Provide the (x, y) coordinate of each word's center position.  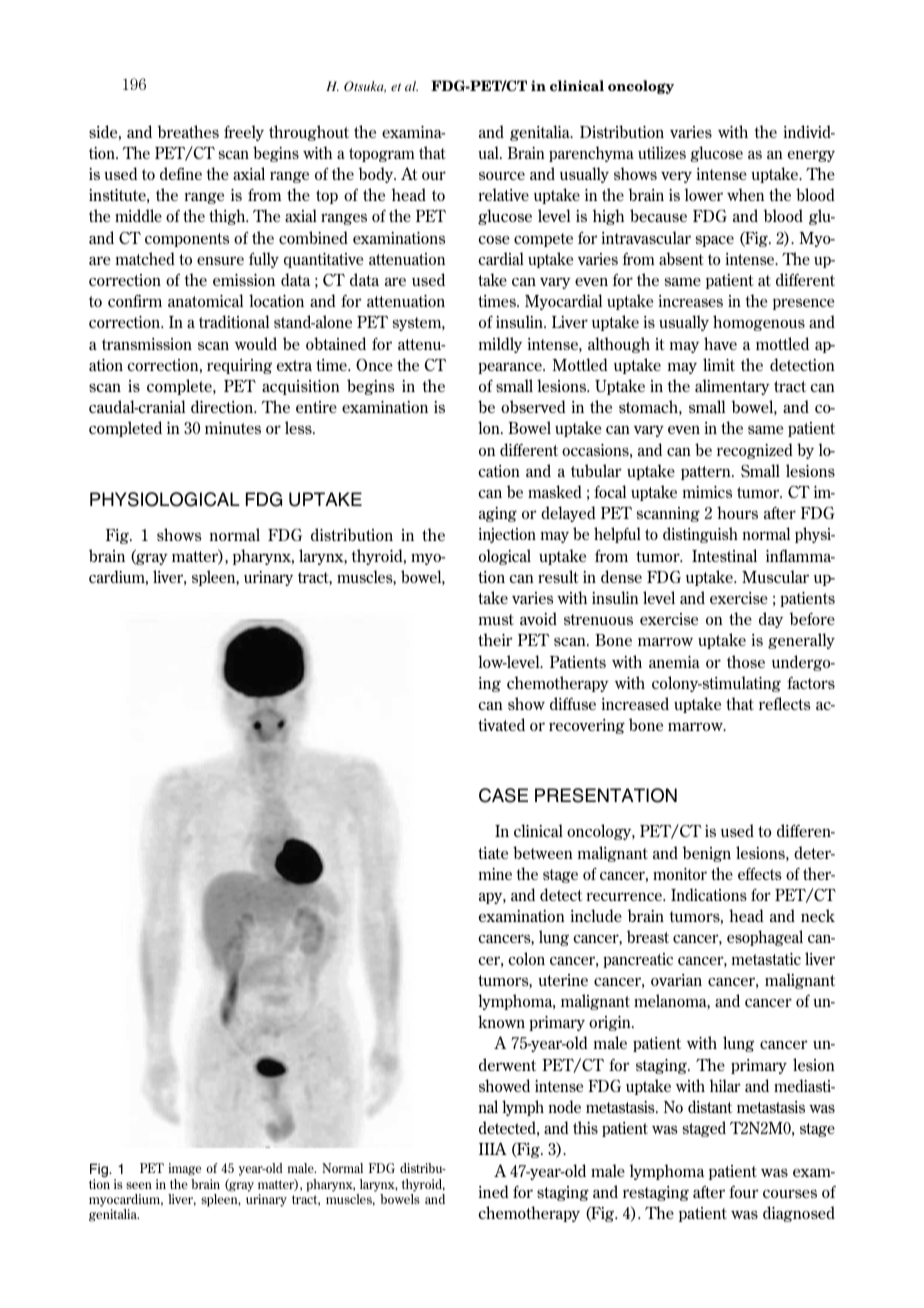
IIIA (493, 1148)
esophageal (765, 938)
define (181, 173)
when (745, 194)
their (495, 639)
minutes (233, 428)
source (502, 175)
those (746, 661)
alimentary (732, 387)
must (496, 619)
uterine (563, 980)
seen (139, 1185)
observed (533, 406)
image (184, 1169)
